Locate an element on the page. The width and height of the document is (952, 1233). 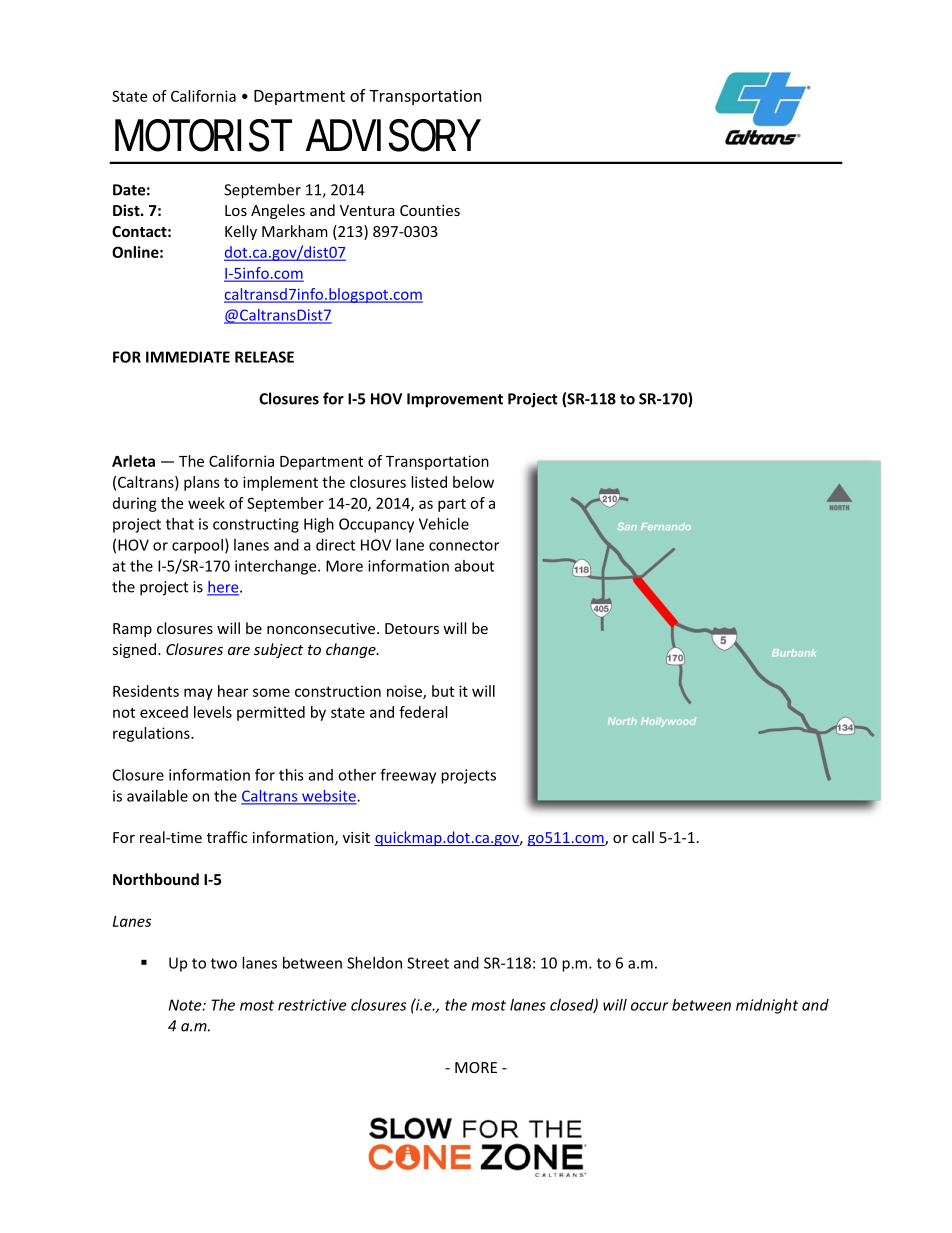
call is located at coordinates (643, 837).
